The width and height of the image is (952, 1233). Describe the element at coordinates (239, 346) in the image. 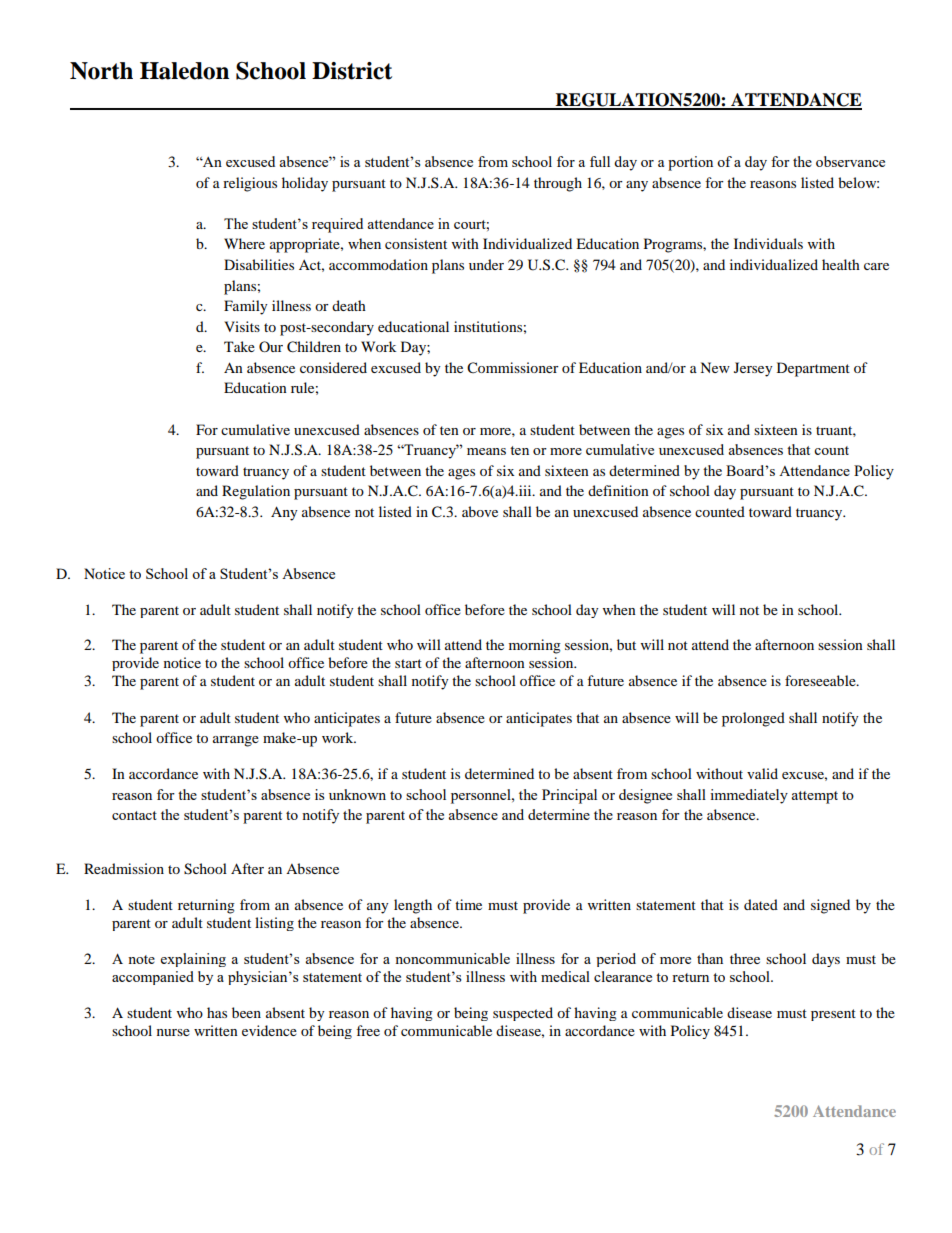

I see `Take` at that location.
